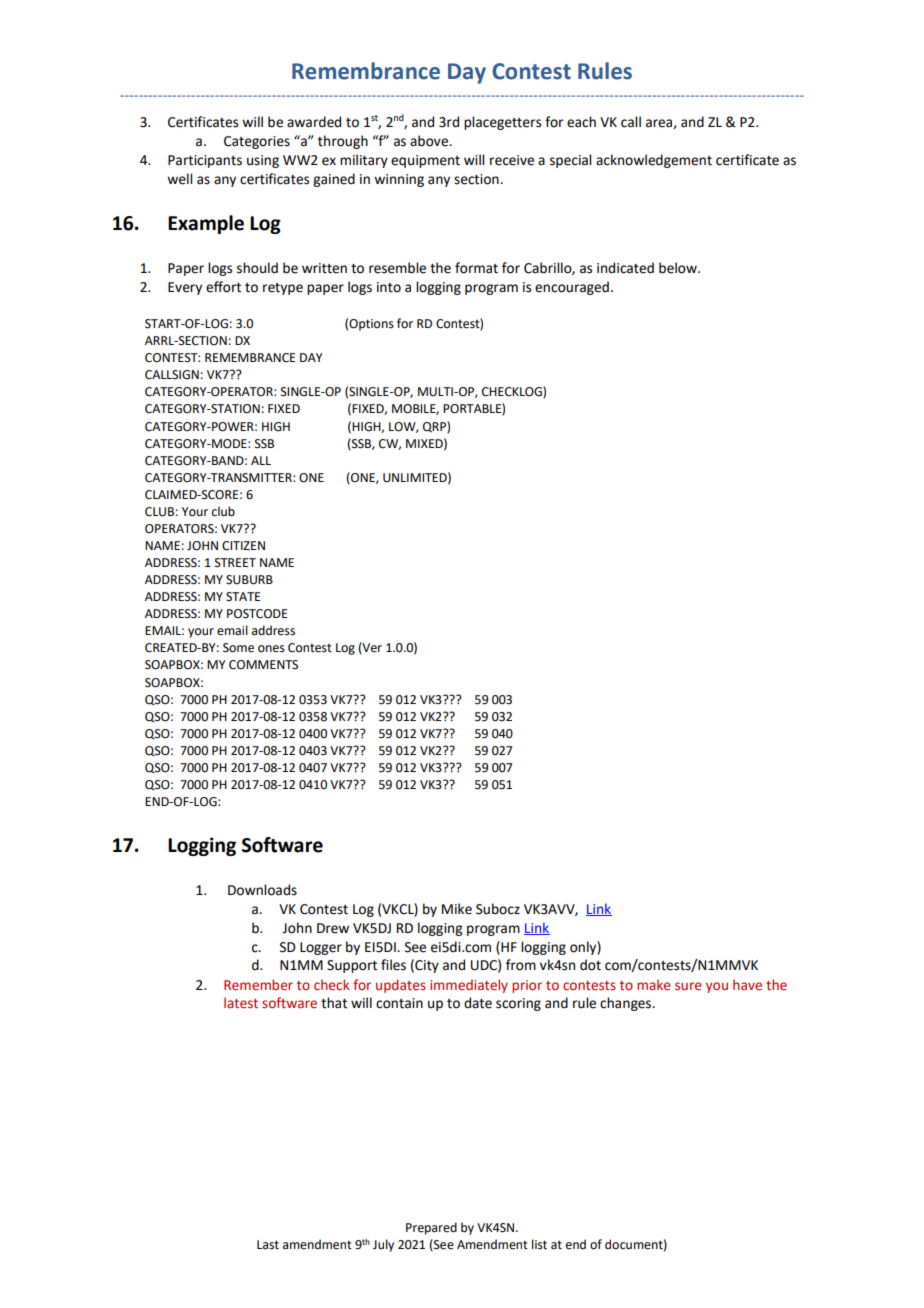 This screenshot has width=924, height=1308. What do you see at coordinates (268, 1245) in the screenshot?
I see `Last` at bounding box center [268, 1245].
